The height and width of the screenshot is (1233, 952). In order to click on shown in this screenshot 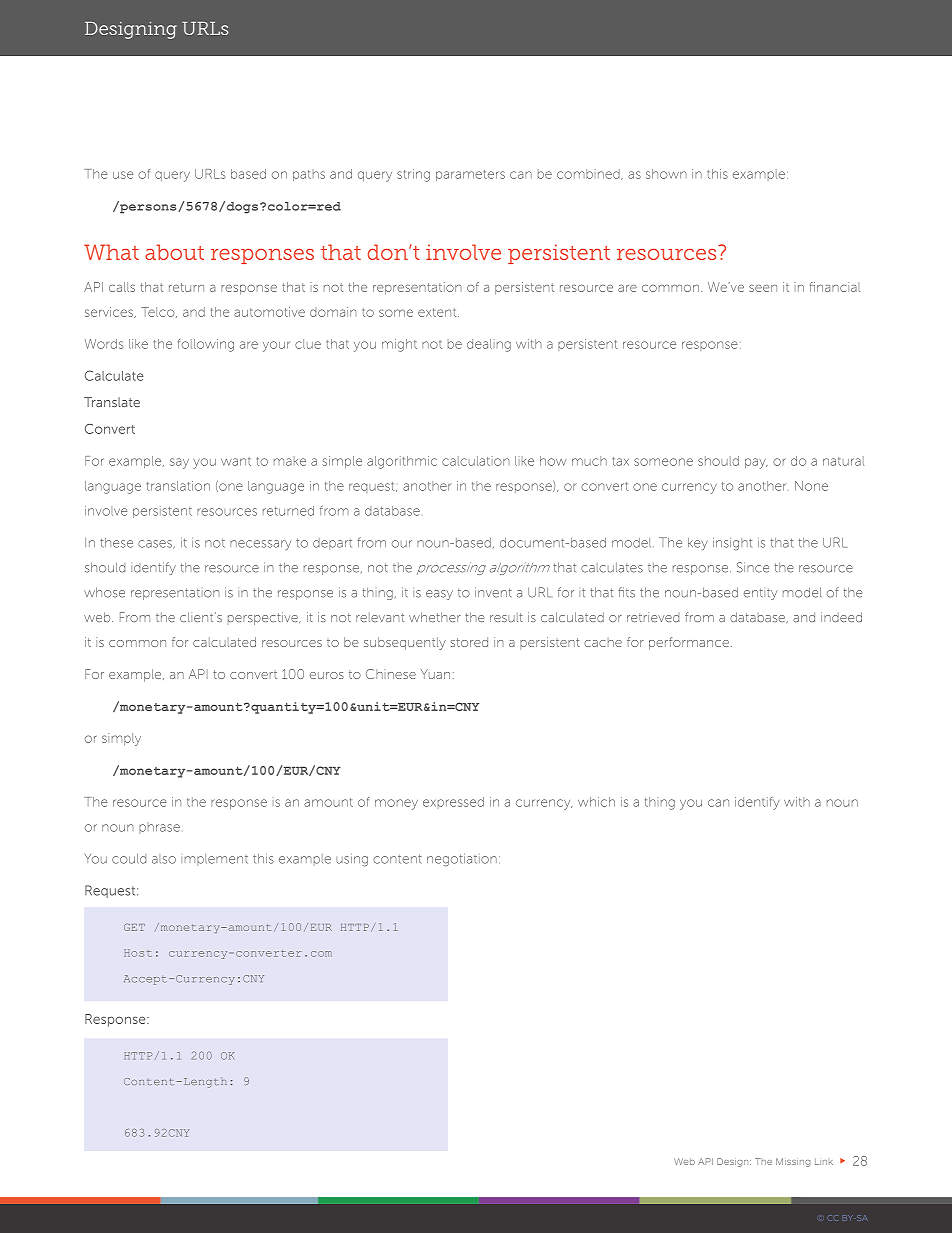, I will do `click(666, 174)`.
